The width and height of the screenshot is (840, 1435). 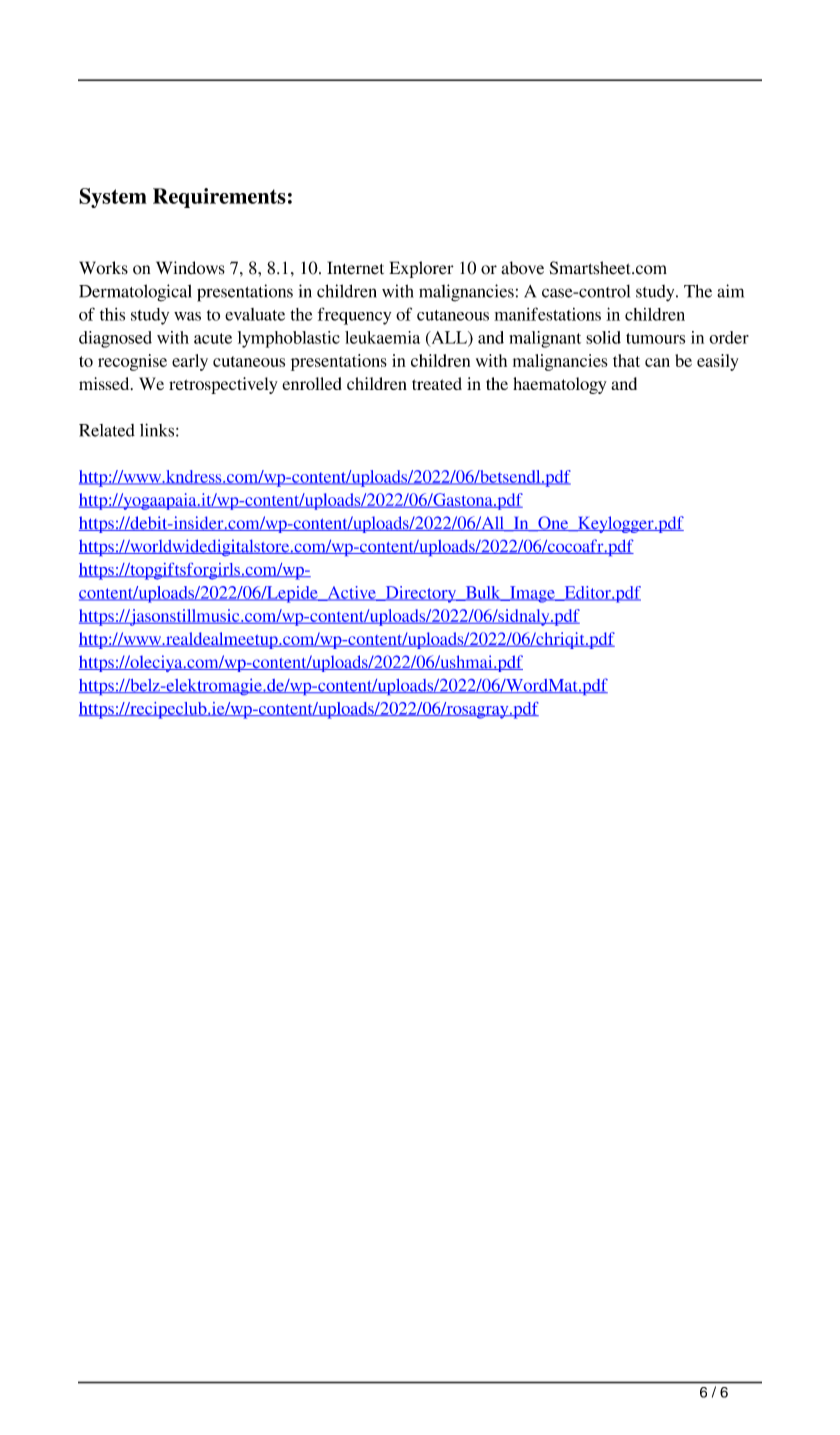 What do you see at coordinates (437, 383) in the screenshot?
I see `treated` at bounding box center [437, 383].
